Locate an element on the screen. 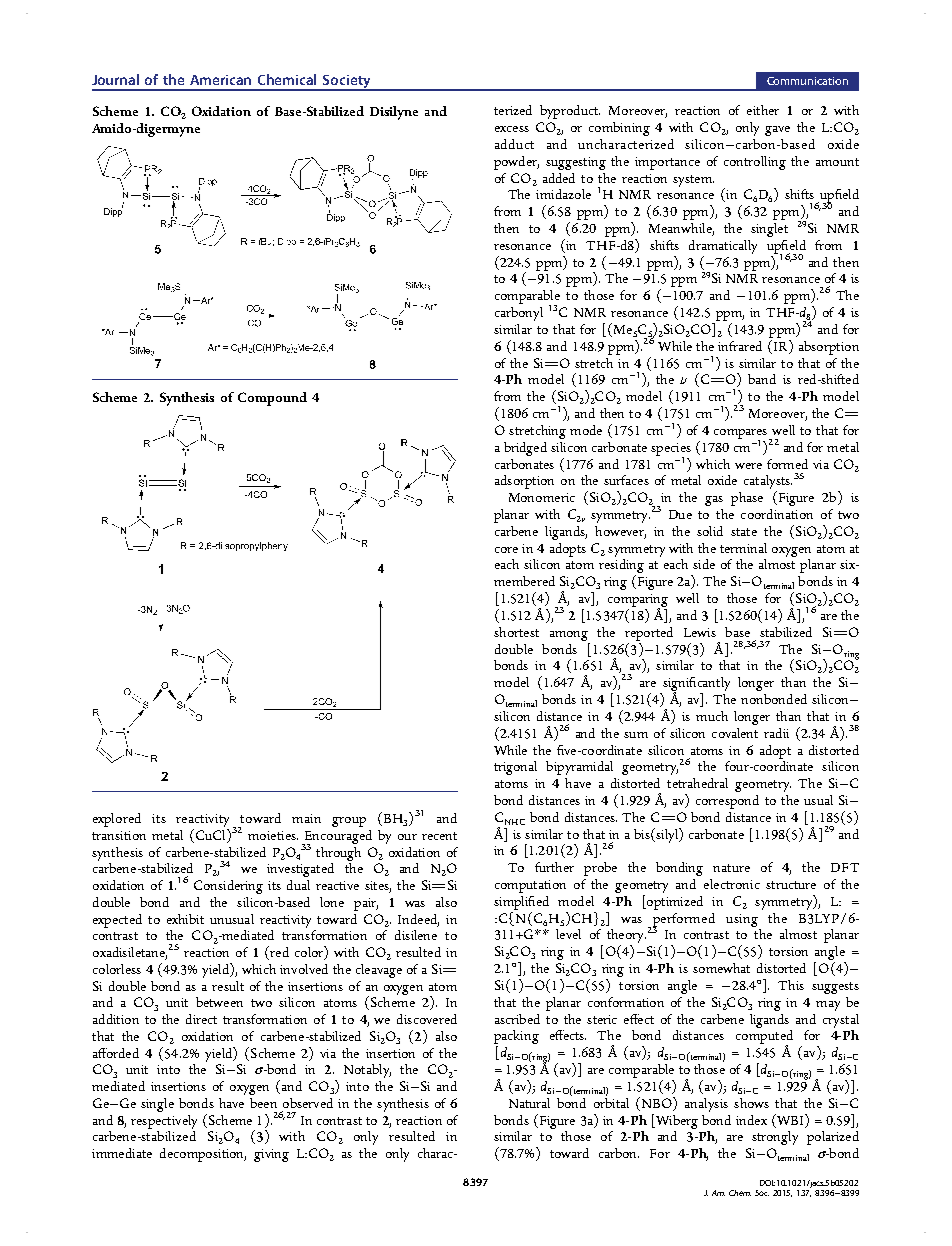 This screenshot has height=1246, width=952. respectively is located at coordinates (164, 1122).
